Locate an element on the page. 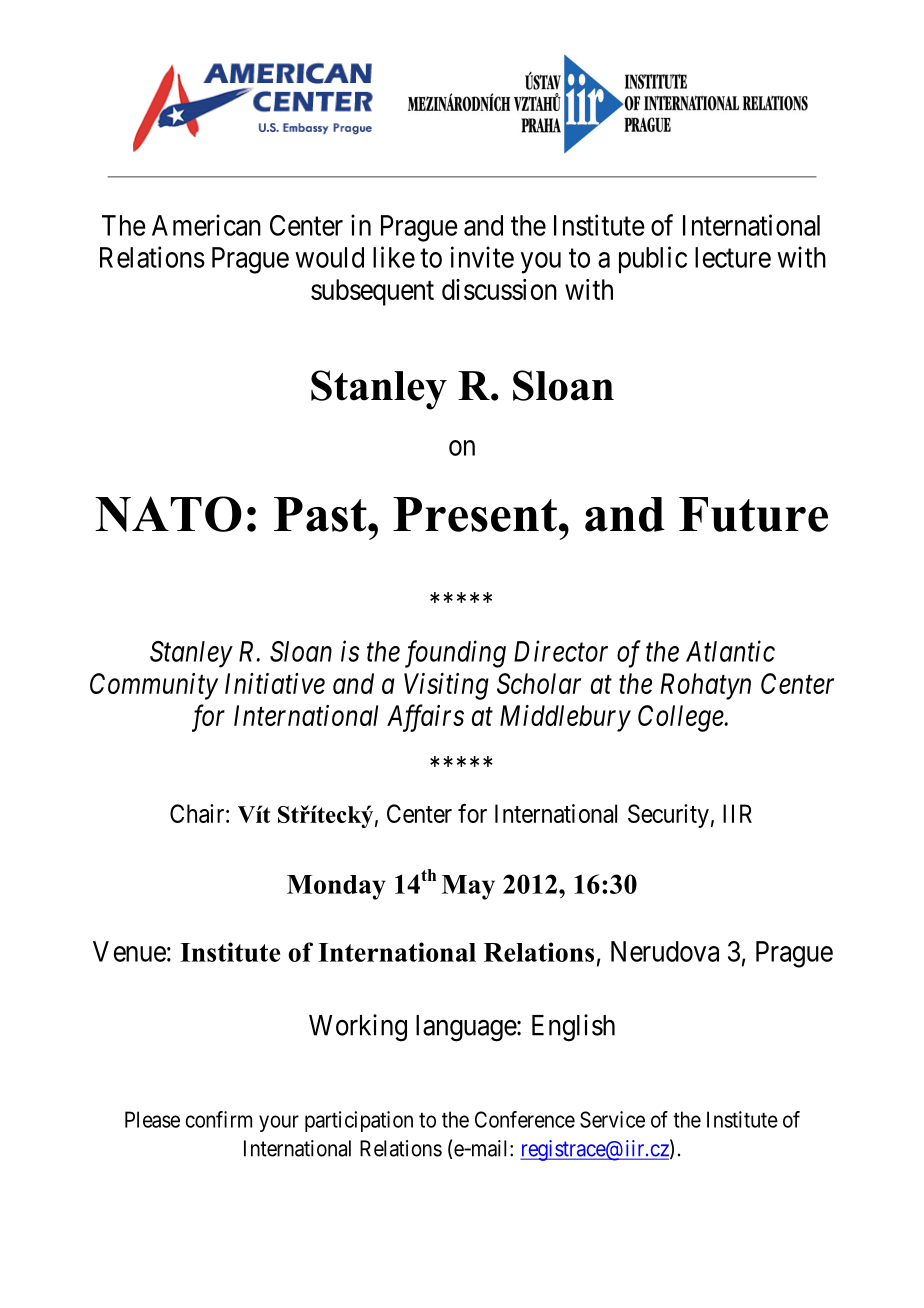 The width and height of the image is (924, 1308). Community is located at coordinates (154, 686).
